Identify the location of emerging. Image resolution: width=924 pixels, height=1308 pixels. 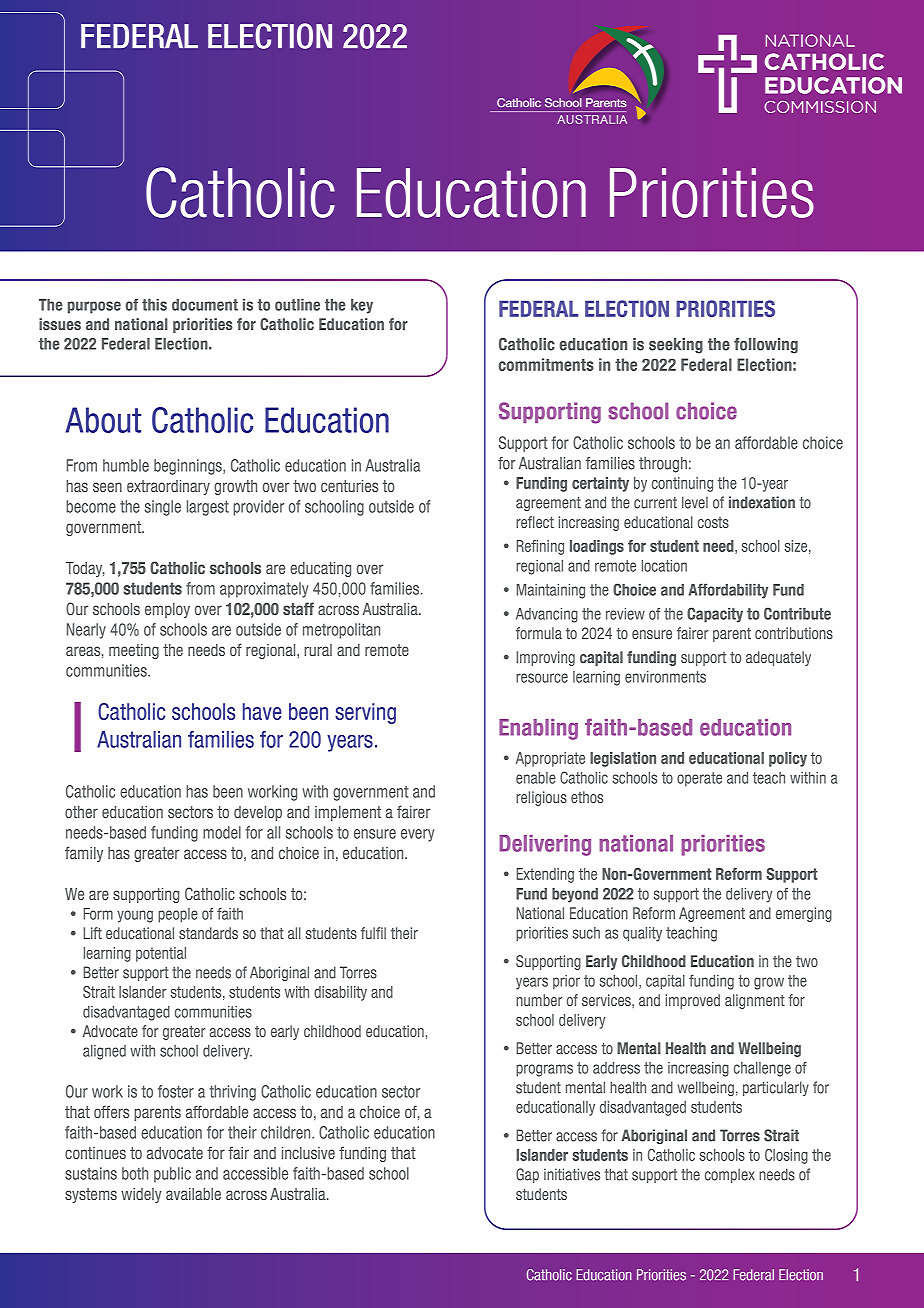
(804, 914).
